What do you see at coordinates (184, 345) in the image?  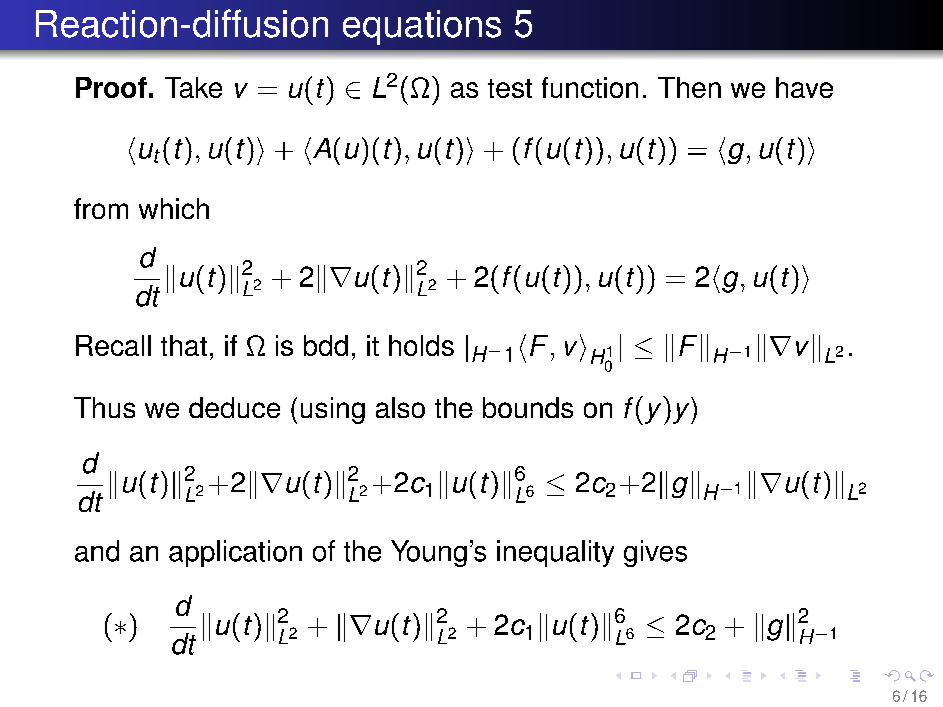 I see `that` at bounding box center [184, 345].
